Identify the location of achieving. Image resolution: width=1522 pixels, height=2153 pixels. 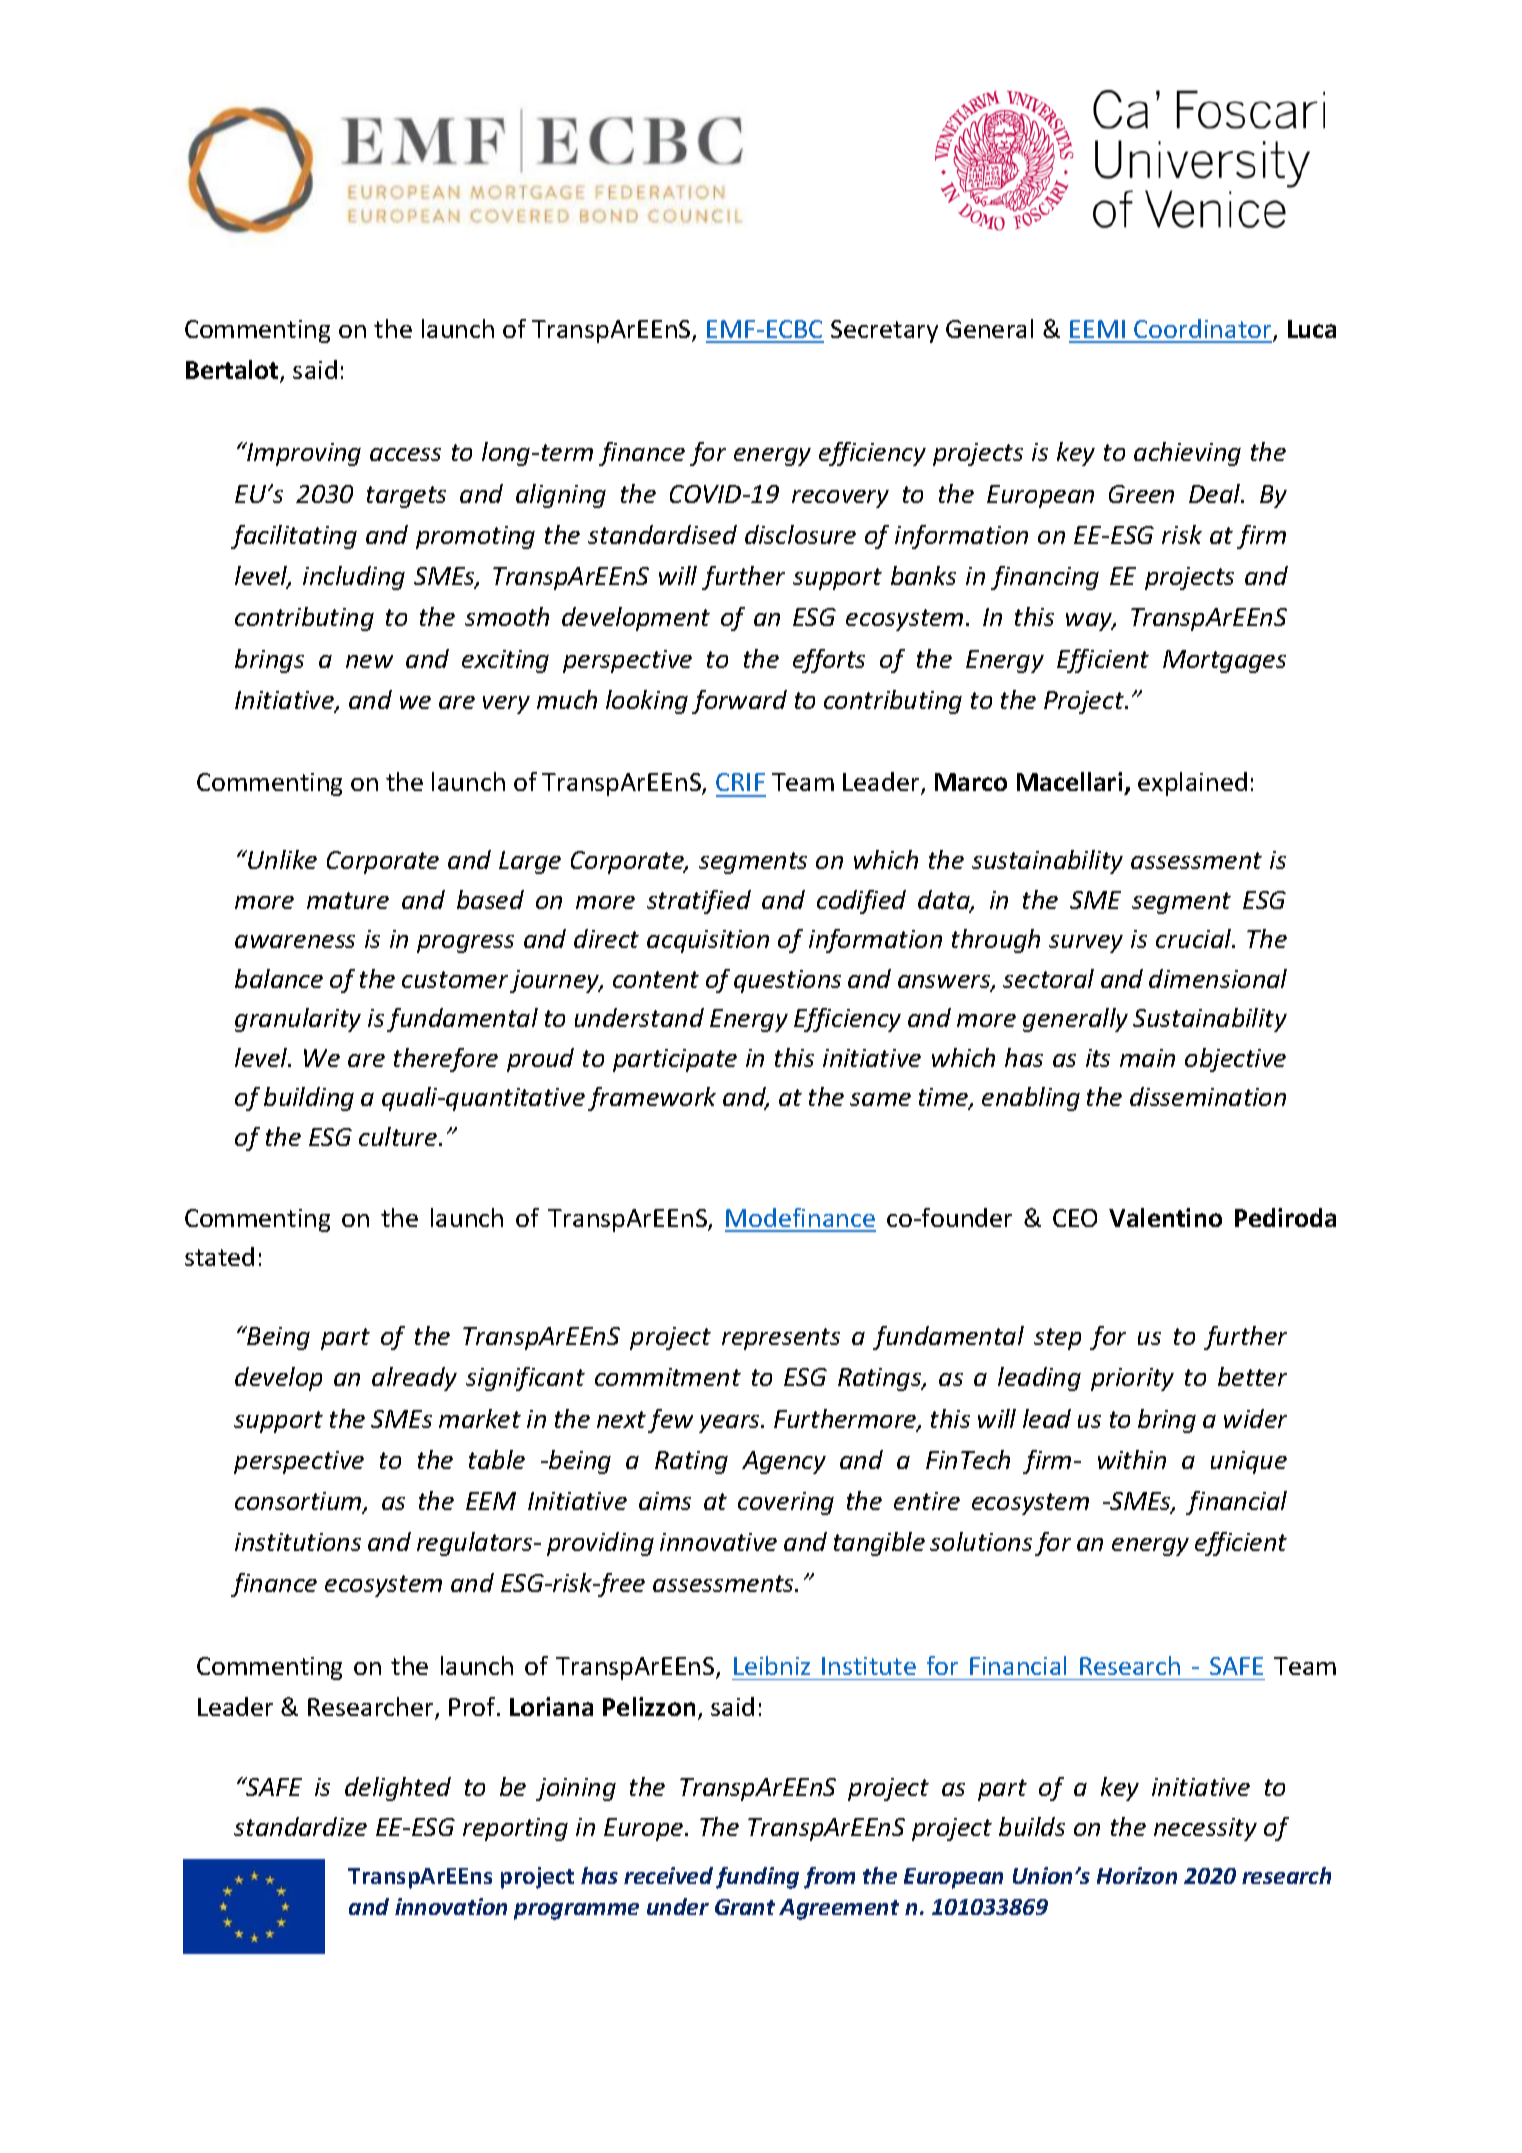
(1187, 454).
